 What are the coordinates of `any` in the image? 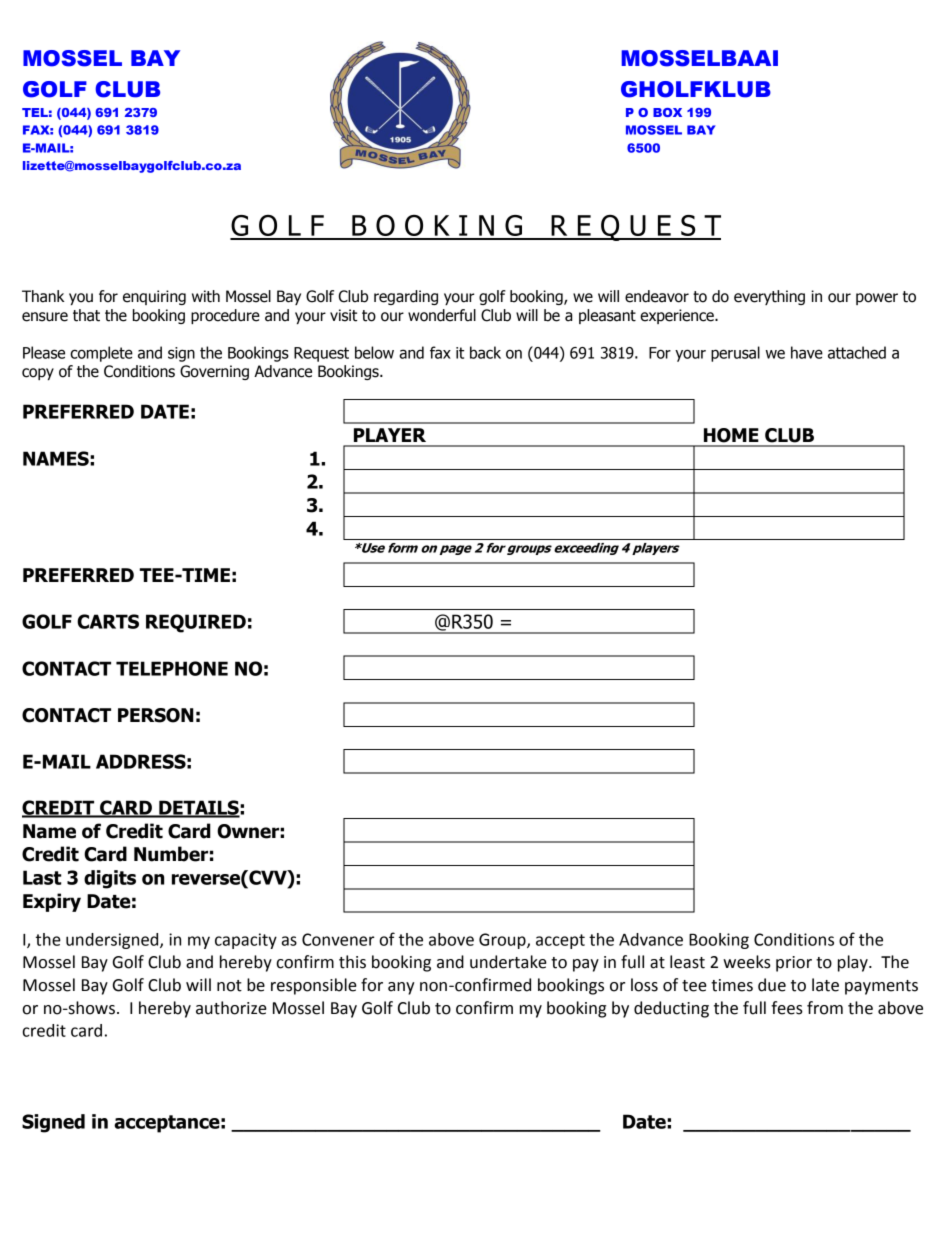 It's located at (401, 988).
